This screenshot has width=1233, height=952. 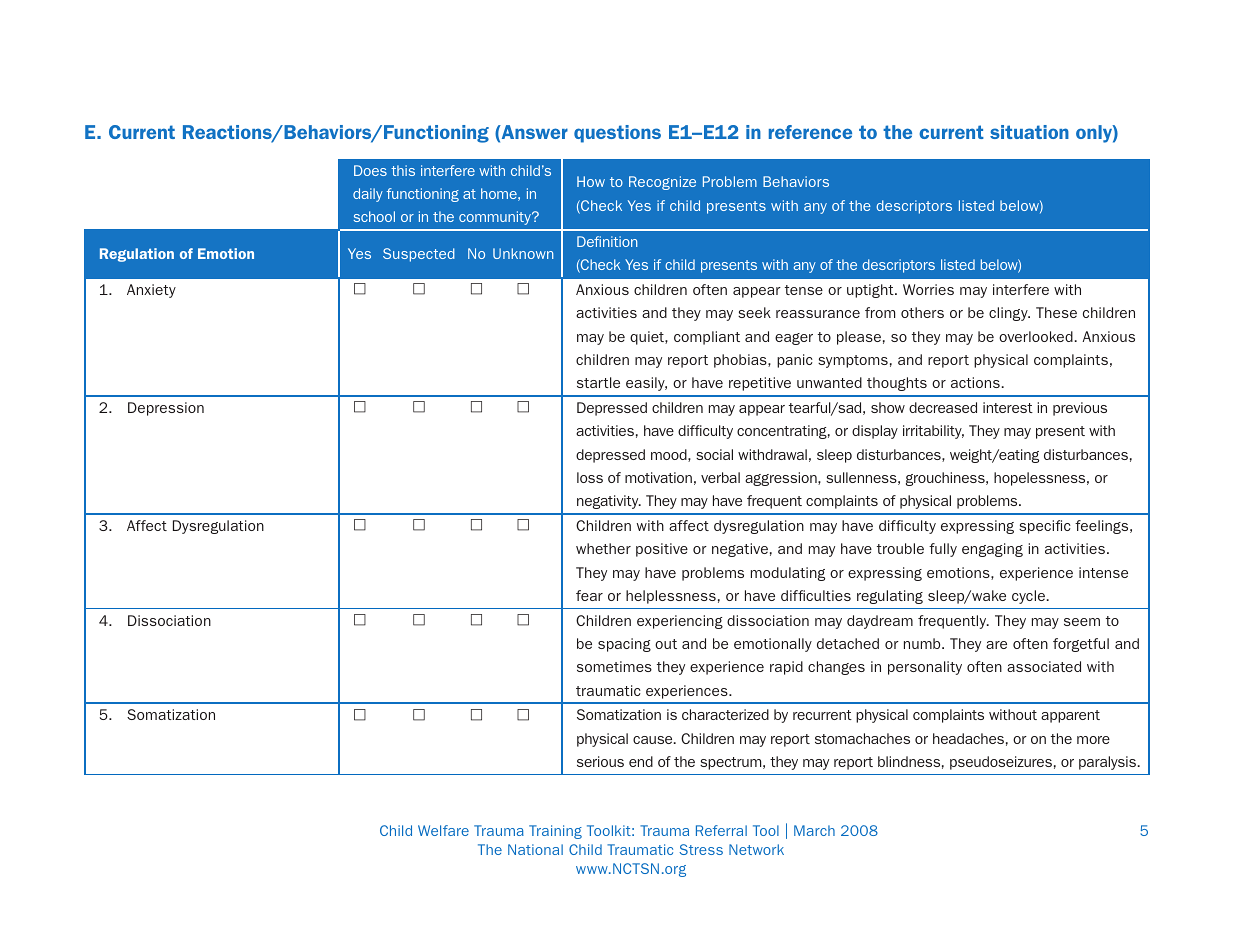 I want to click on engaging, so click(x=992, y=550).
